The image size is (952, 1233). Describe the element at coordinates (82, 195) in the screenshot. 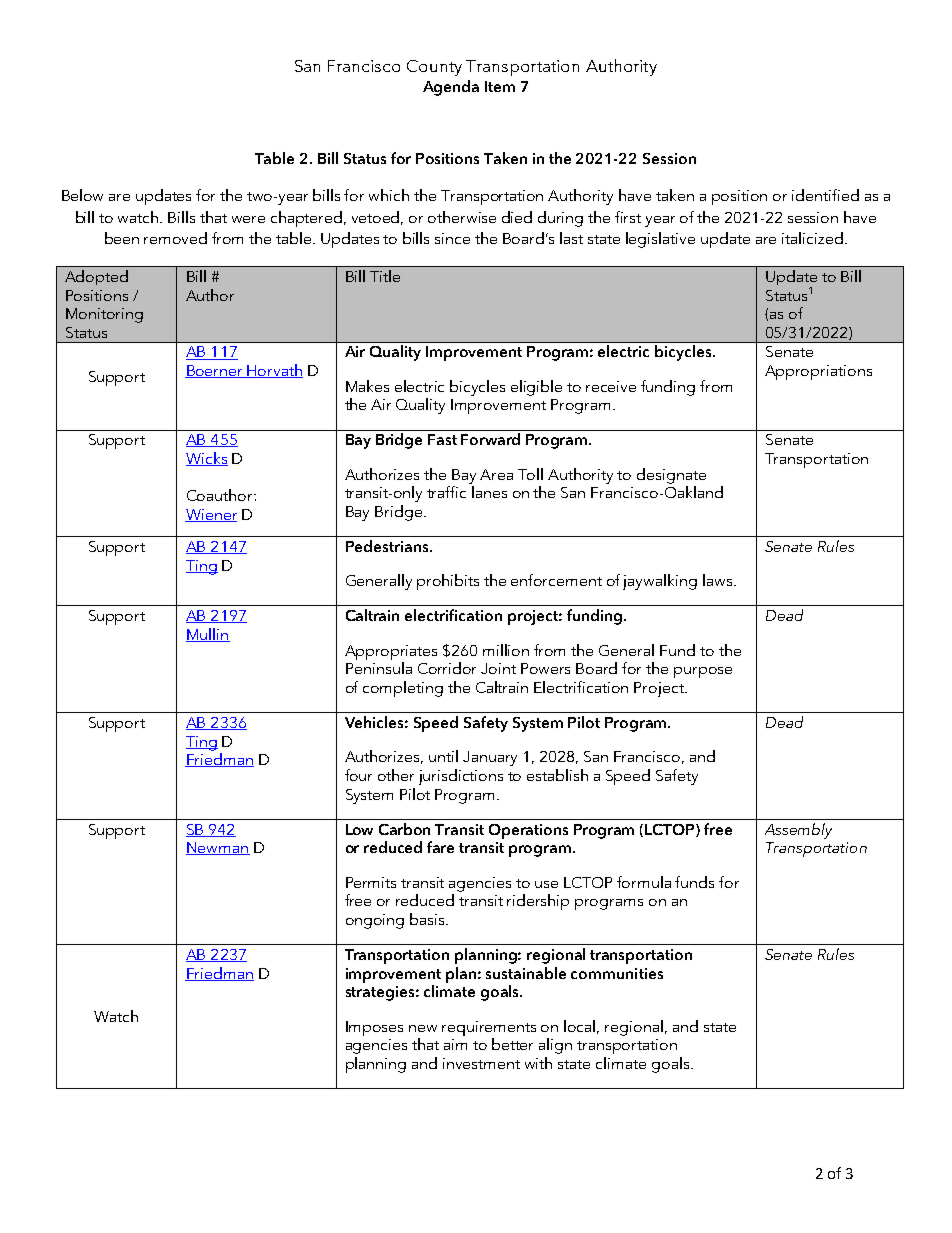

I see `Below` at that location.
